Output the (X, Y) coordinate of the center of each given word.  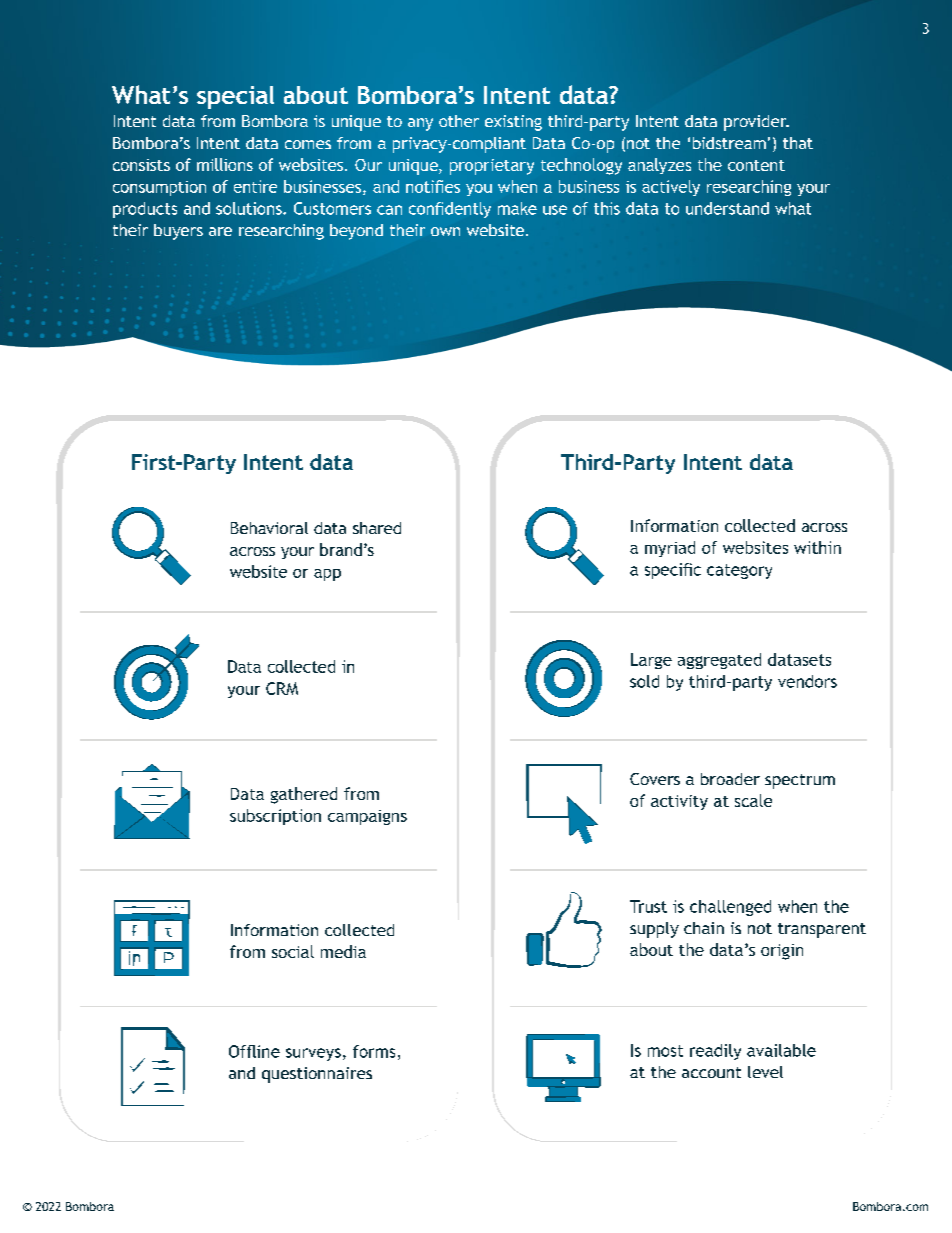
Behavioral (269, 528)
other (459, 121)
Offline (254, 1051)
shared (377, 528)
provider (756, 123)
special (235, 97)
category (739, 571)
